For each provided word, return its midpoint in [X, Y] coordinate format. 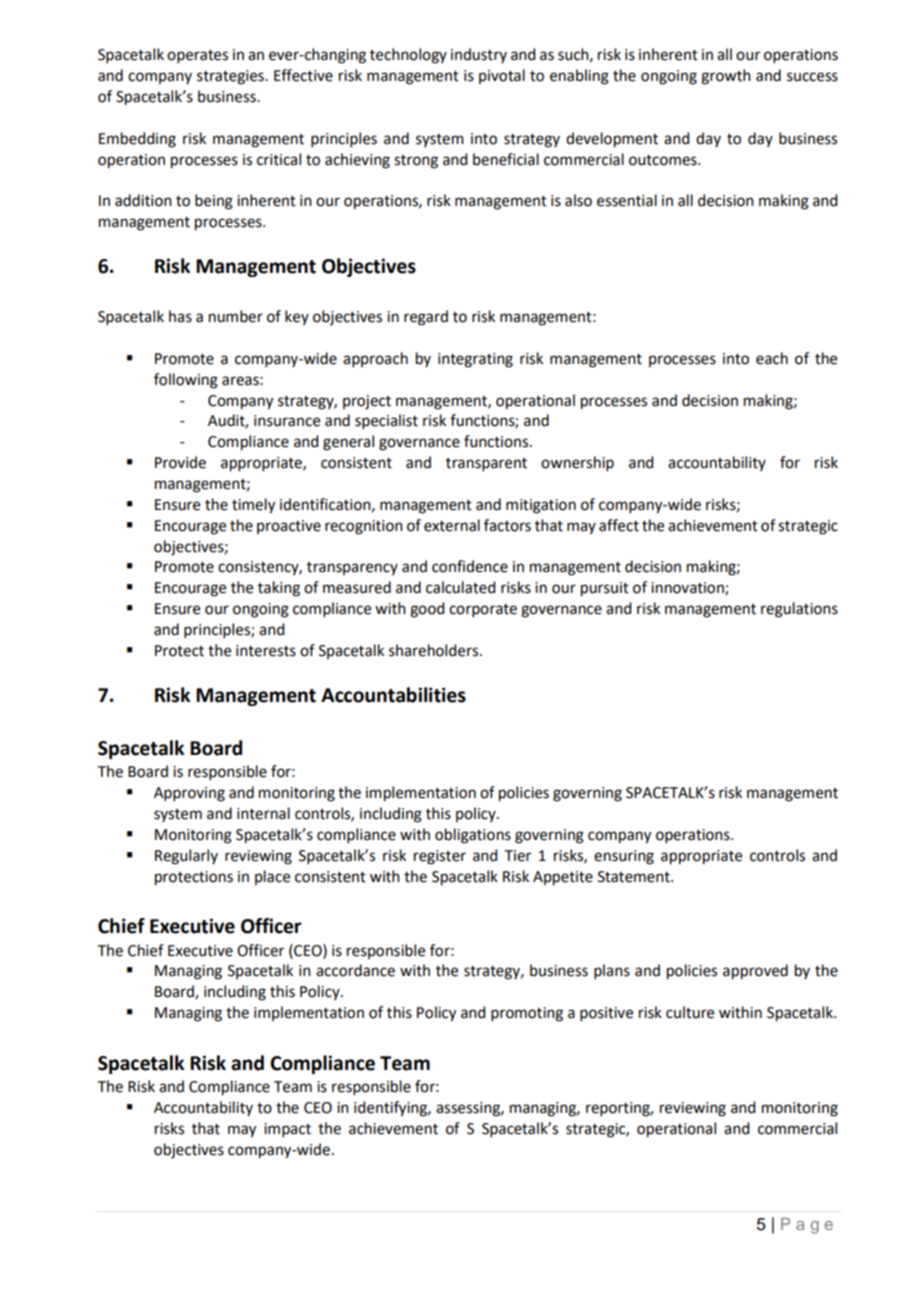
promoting [527, 1014]
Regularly [186, 857]
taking [279, 589]
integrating [475, 360]
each [772, 358]
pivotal [502, 76]
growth [726, 77]
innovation [688, 589]
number [236, 316]
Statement [635, 877]
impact [287, 1130]
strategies [231, 77]
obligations [473, 836]
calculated [460, 587]
